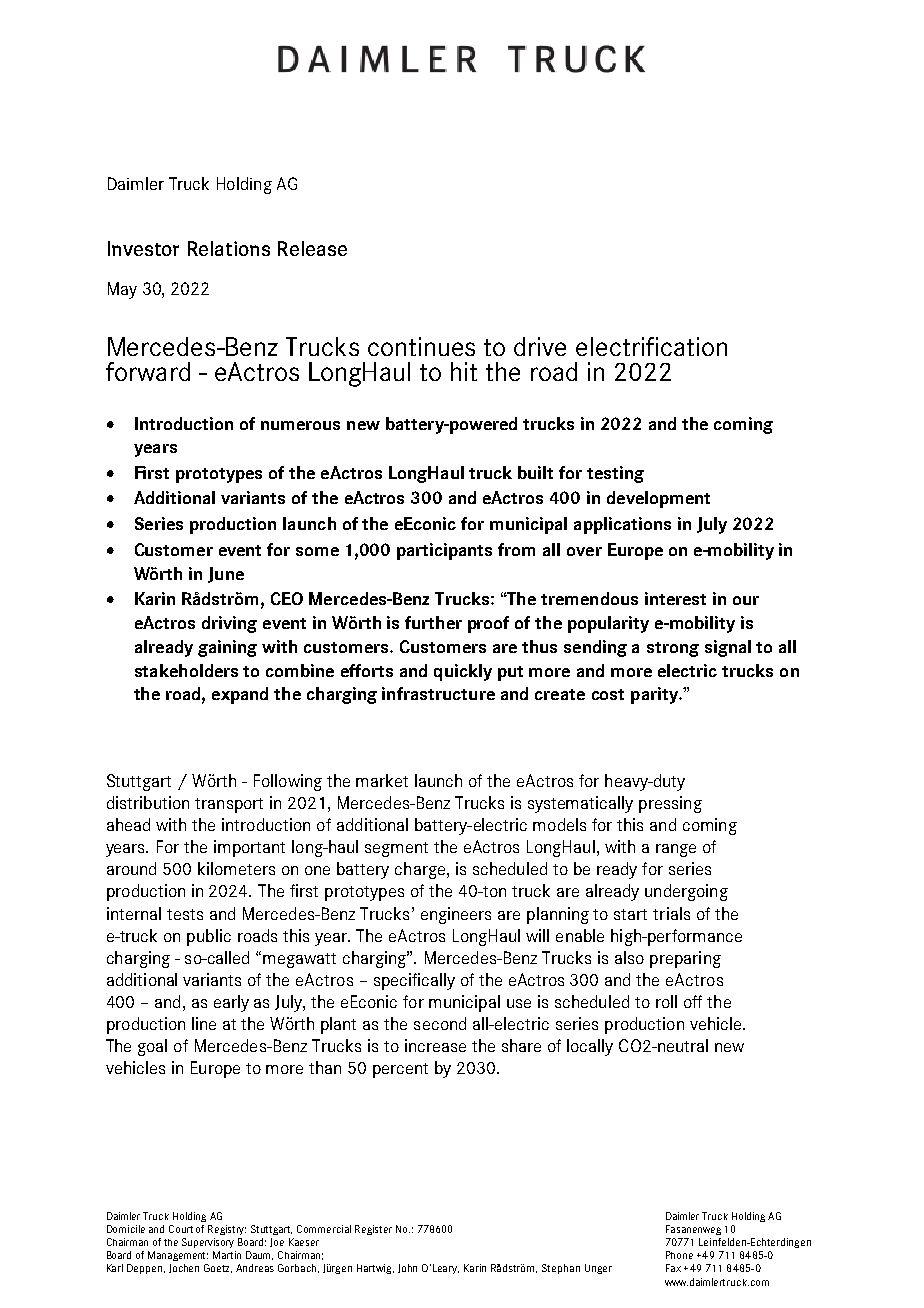 This document has width=924, height=1308. I want to click on Court, so click(181, 1229).
